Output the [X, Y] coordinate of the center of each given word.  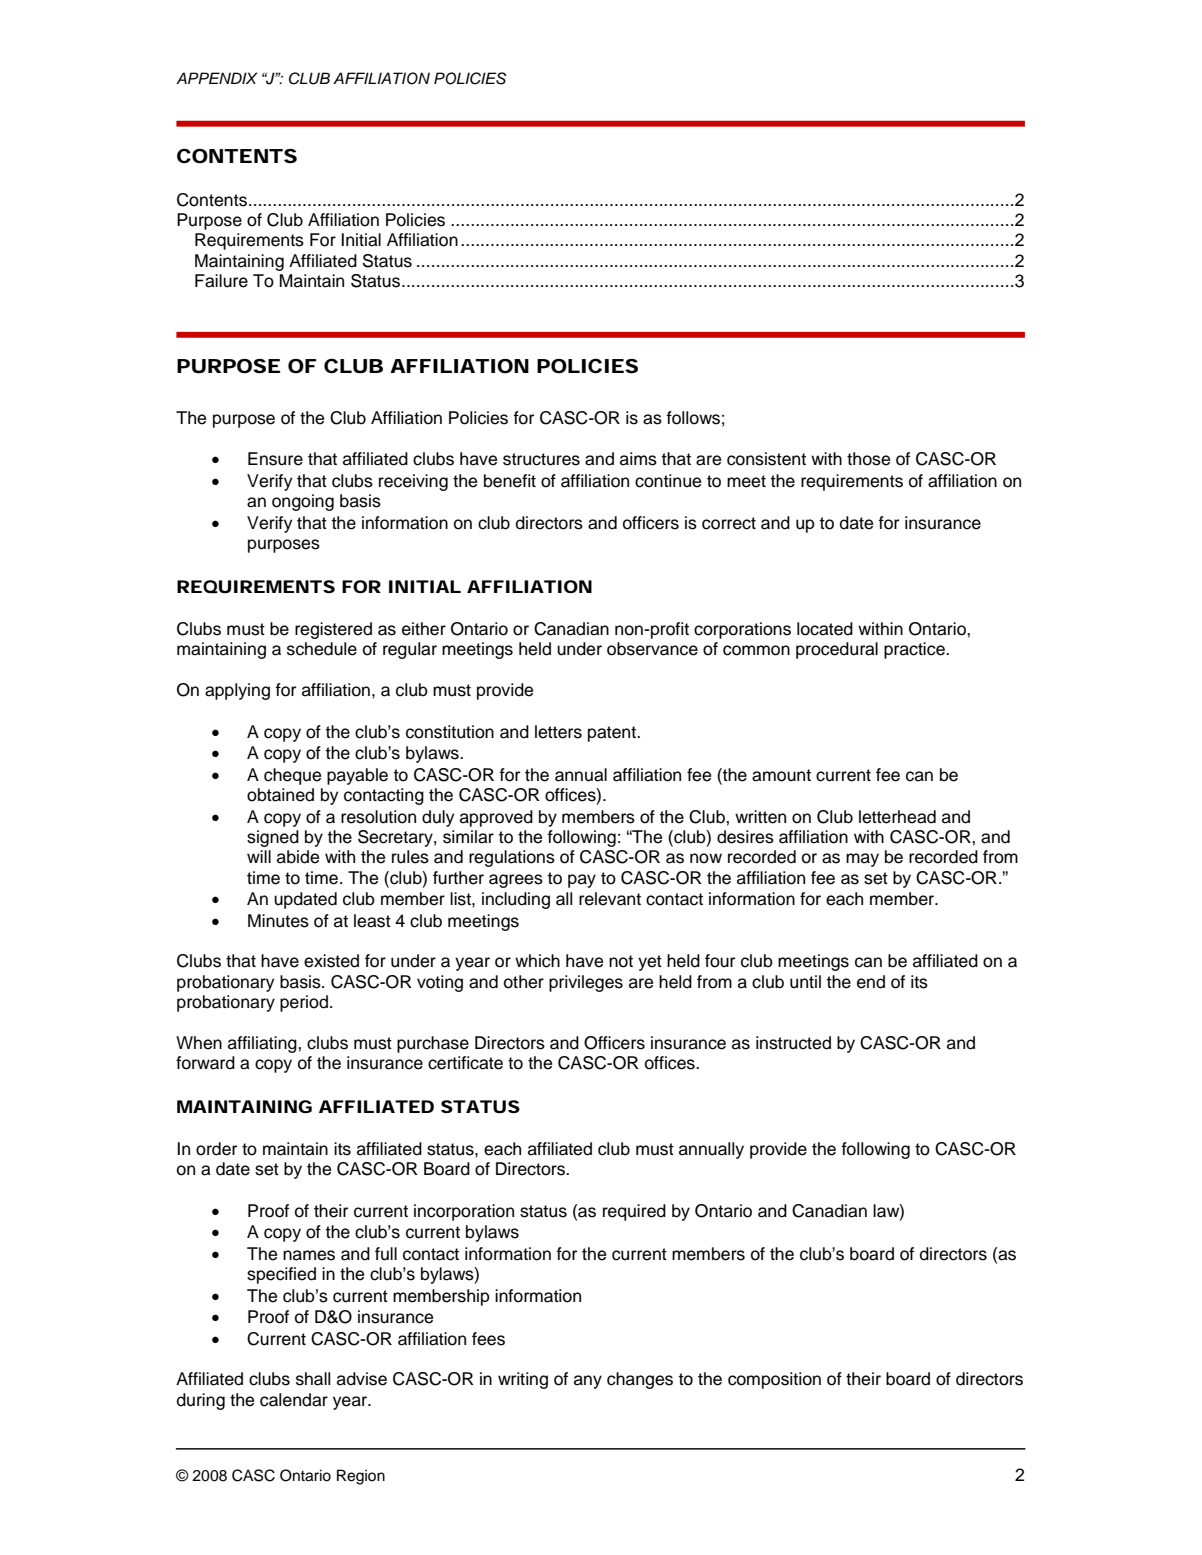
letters [558, 732]
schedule [322, 649]
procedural [837, 650]
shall [313, 1379]
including [516, 900]
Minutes [278, 921]
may [862, 860]
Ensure [275, 459]
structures [541, 459]
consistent [766, 459]
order [216, 1149]
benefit [510, 481]
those [868, 459]
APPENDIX [217, 78]
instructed [793, 1043]
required [634, 1212]
